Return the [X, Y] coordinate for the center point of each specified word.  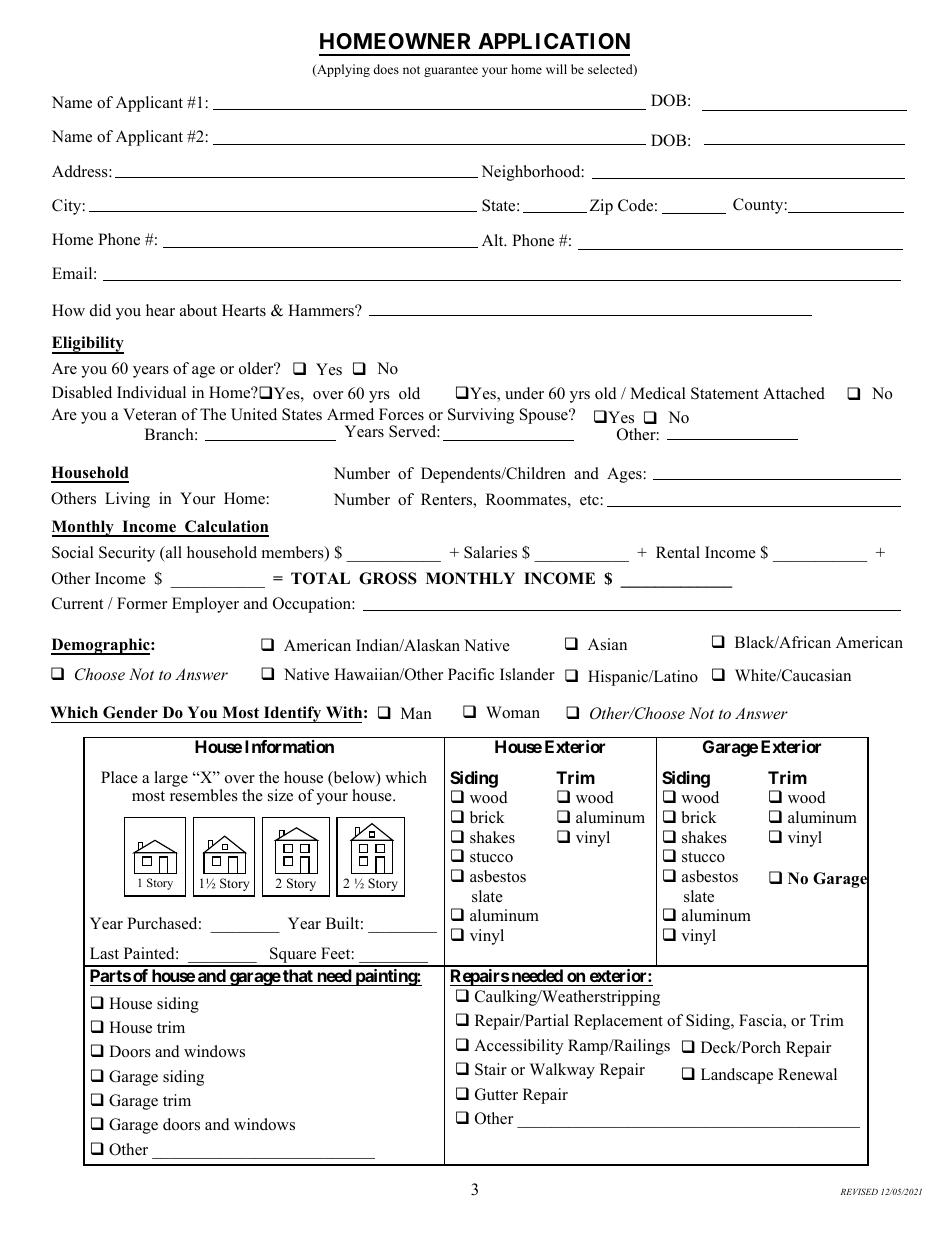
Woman [513, 712]
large [171, 779]
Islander [527, 674]
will [556, 69]
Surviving [481, 416]
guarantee [451, 71]
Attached [794, 393]
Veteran [150, 414]
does [386, 69]
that [298, 977]
